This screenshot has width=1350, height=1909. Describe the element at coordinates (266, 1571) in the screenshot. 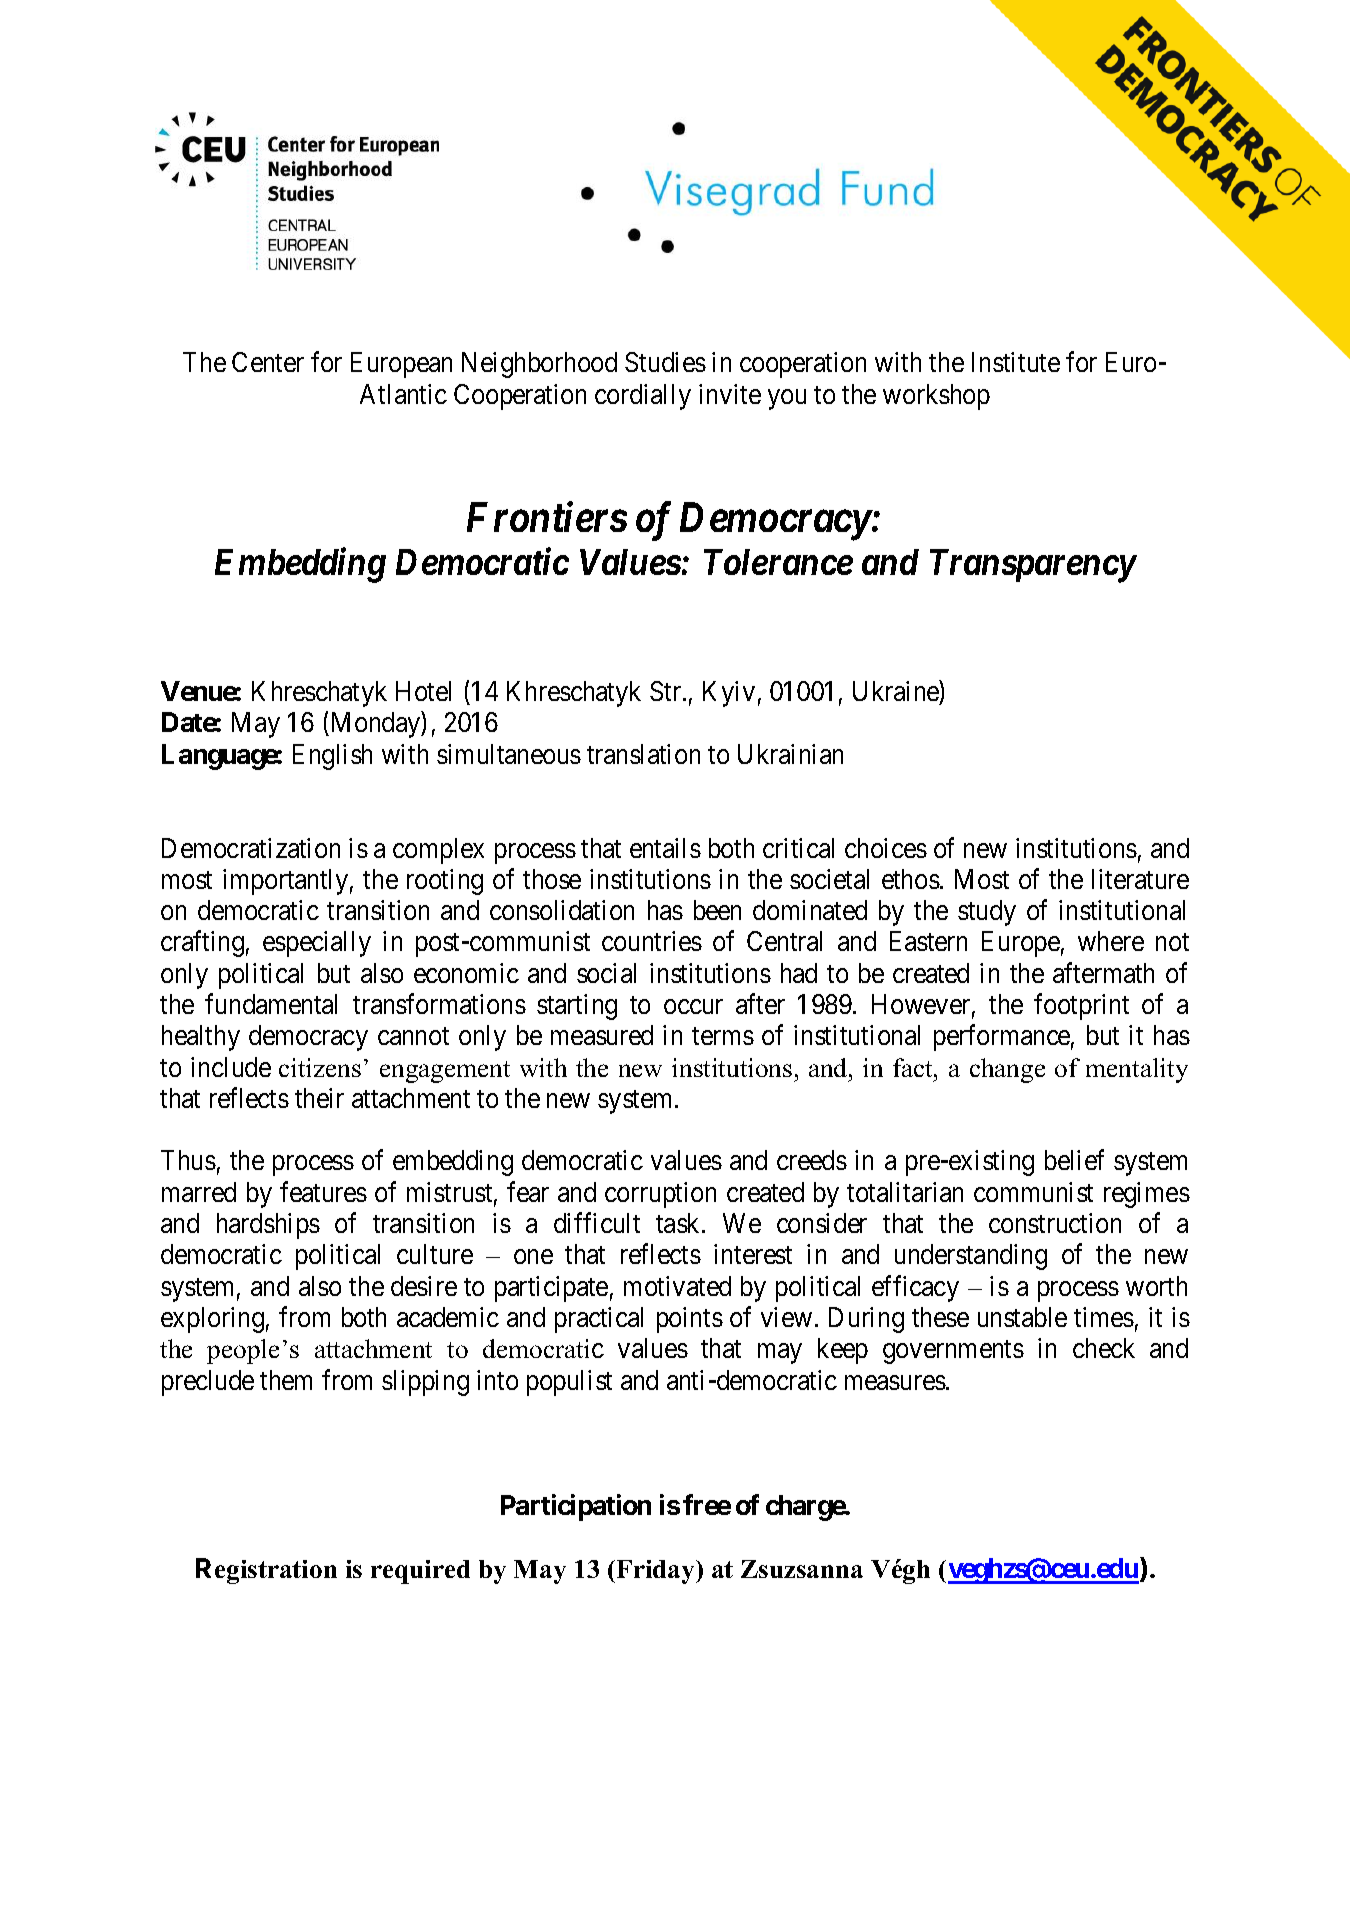

I see `Registration` at that location.
